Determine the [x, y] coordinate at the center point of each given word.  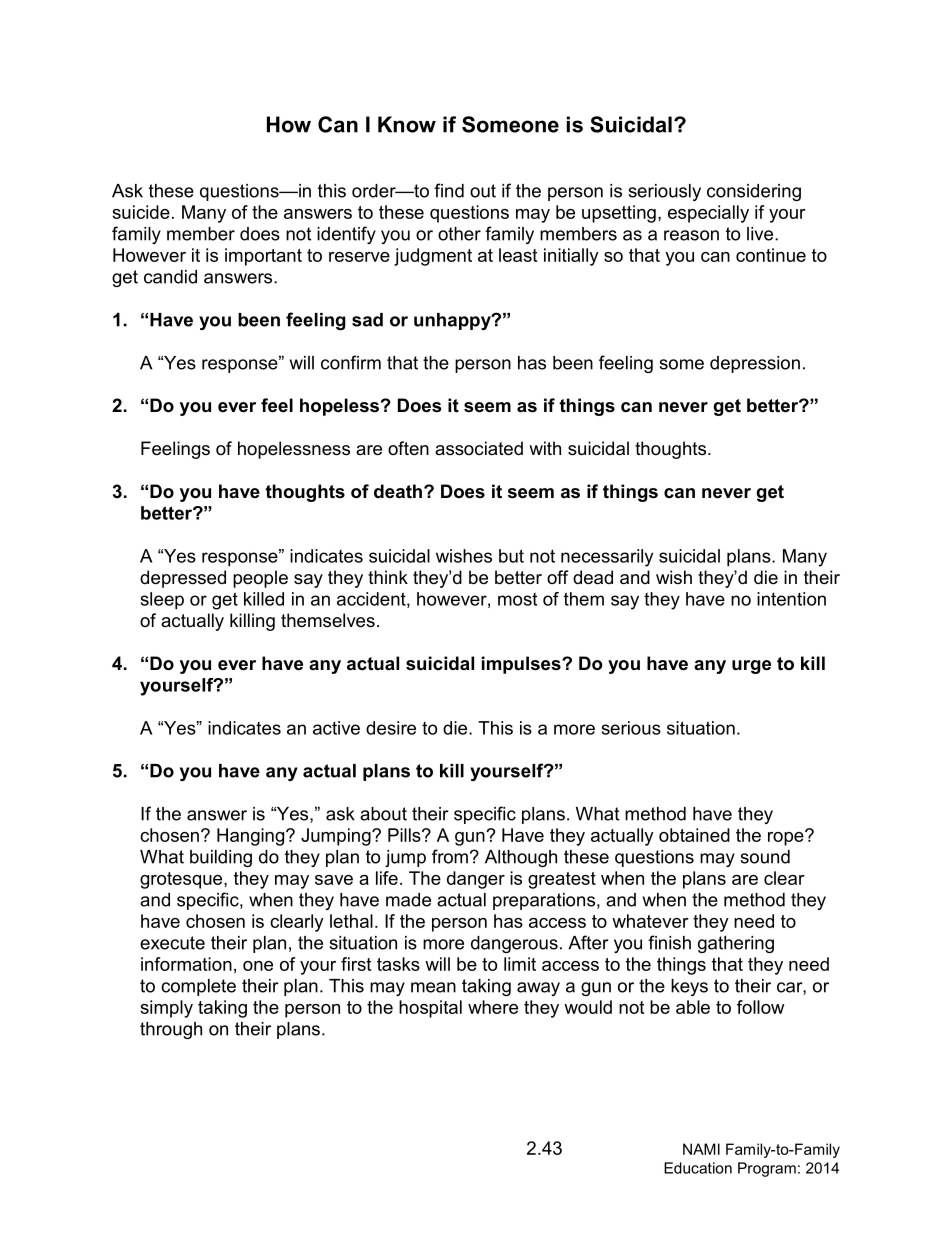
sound [765, 857]
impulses [522, 665]
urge [751, 667]
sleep [162, 601]
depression [755, 364]
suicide [141, 212]
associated [479, 448]
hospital [430, 1009]
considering [754, 192]
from [450, 856]
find [449, 190]
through [171, 1030]
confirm [351, 362]
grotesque [182, 880]
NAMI [701, 1149]
